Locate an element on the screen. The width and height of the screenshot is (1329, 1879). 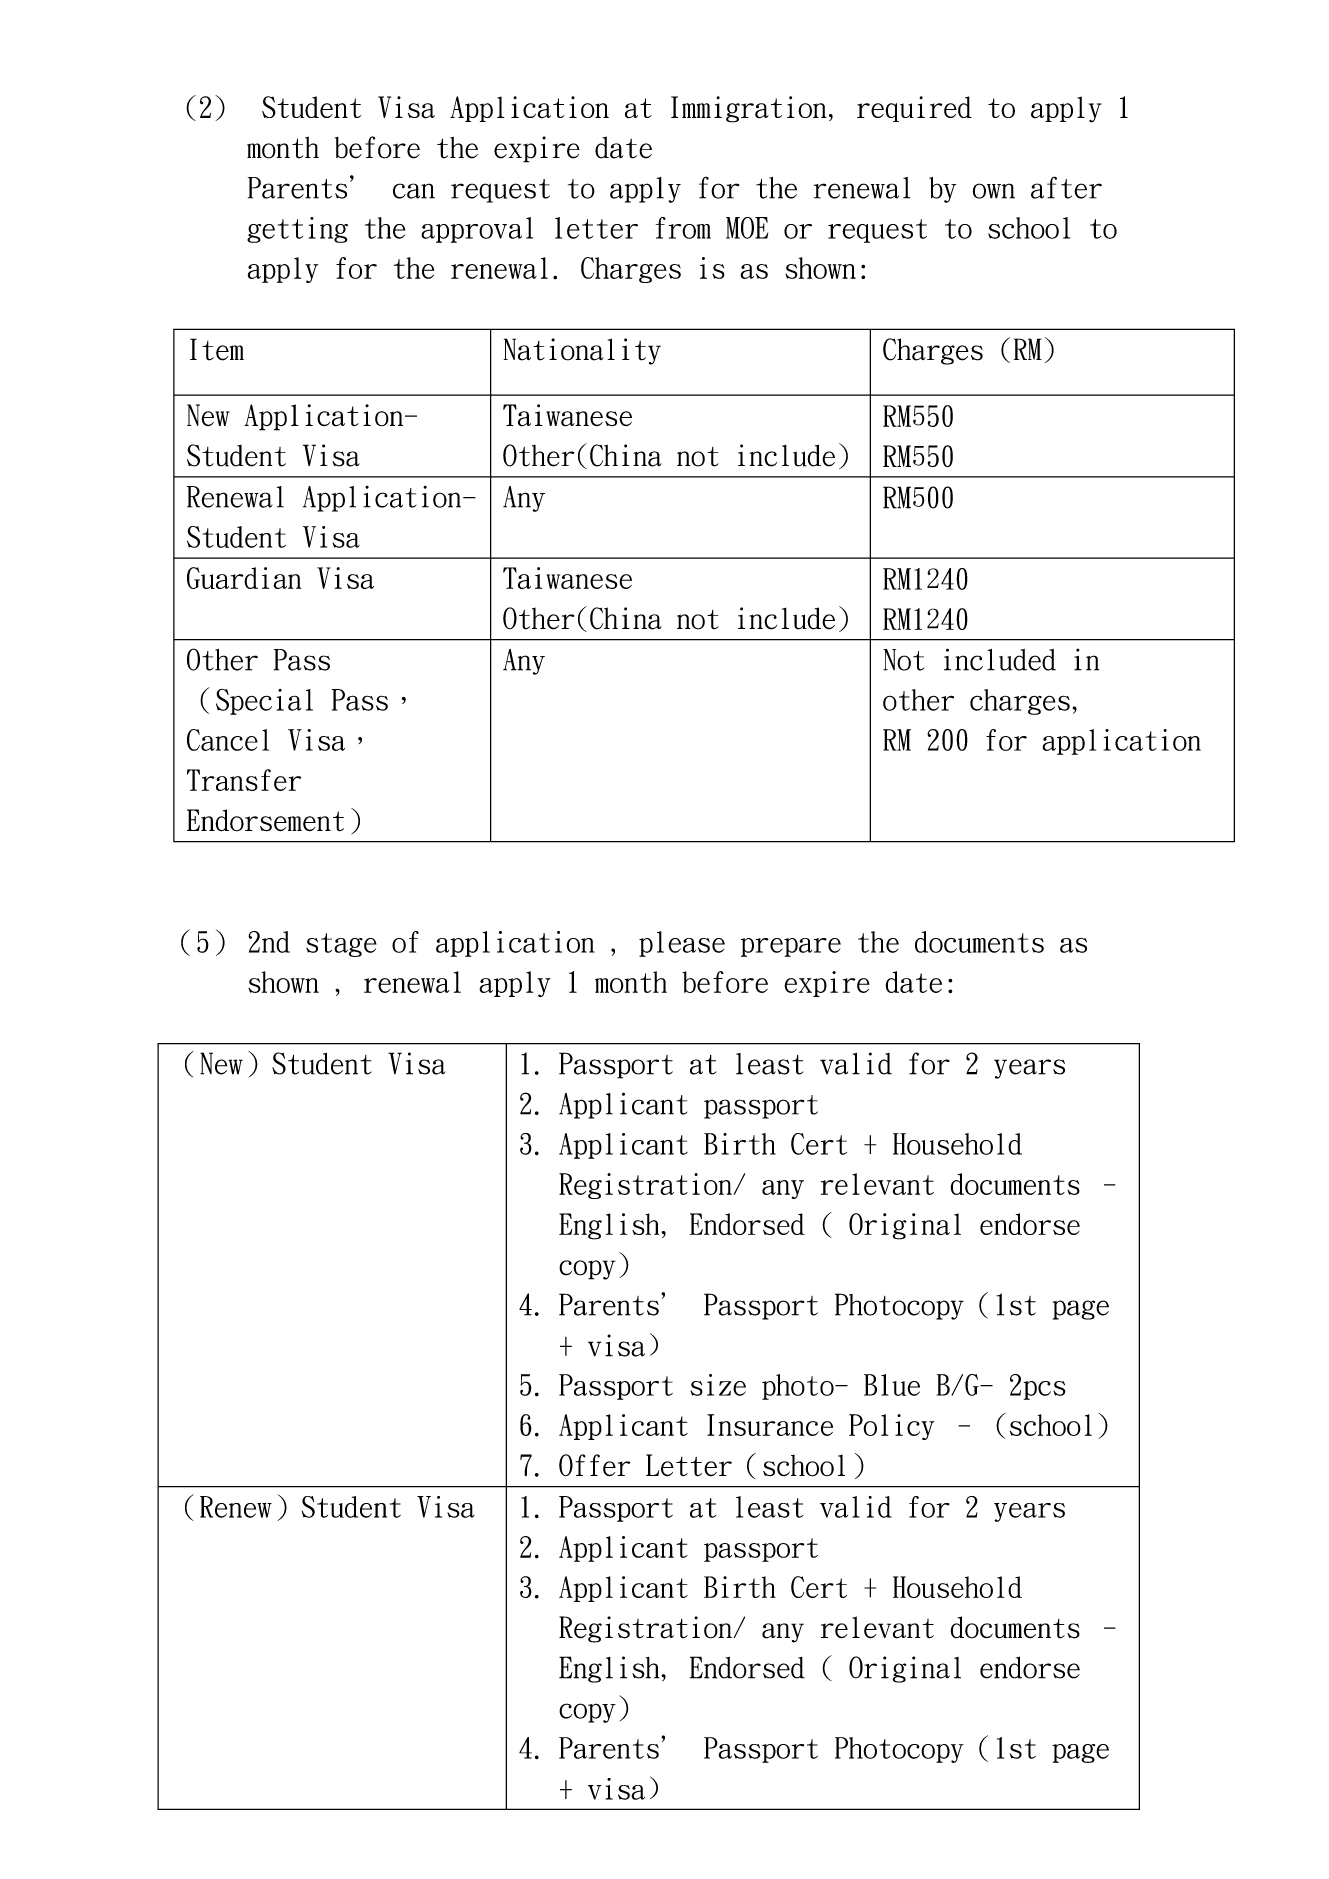
please is located at coordinates (682, 944).
